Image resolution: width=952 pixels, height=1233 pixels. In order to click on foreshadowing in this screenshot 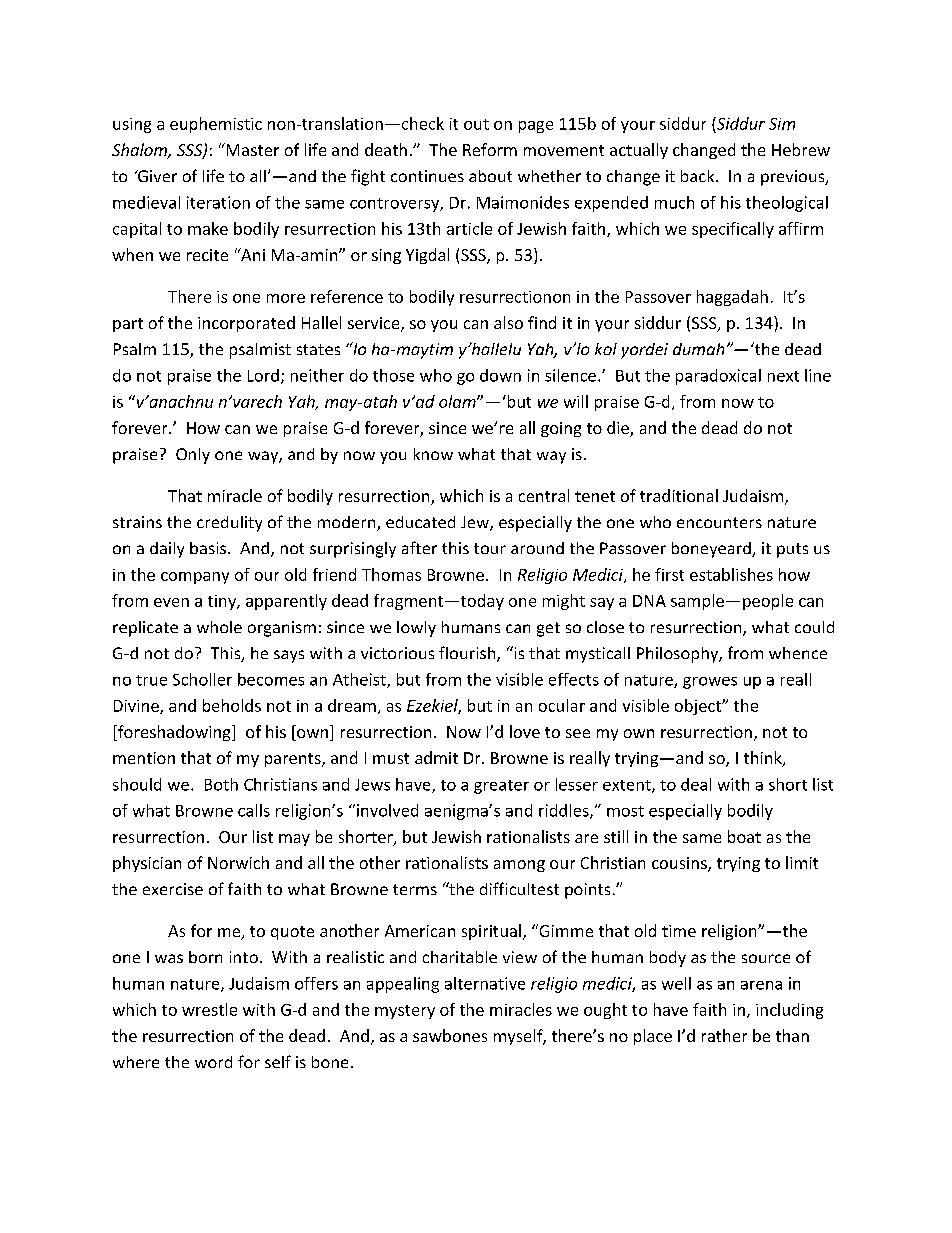, I will do `click(174, 733)`.
